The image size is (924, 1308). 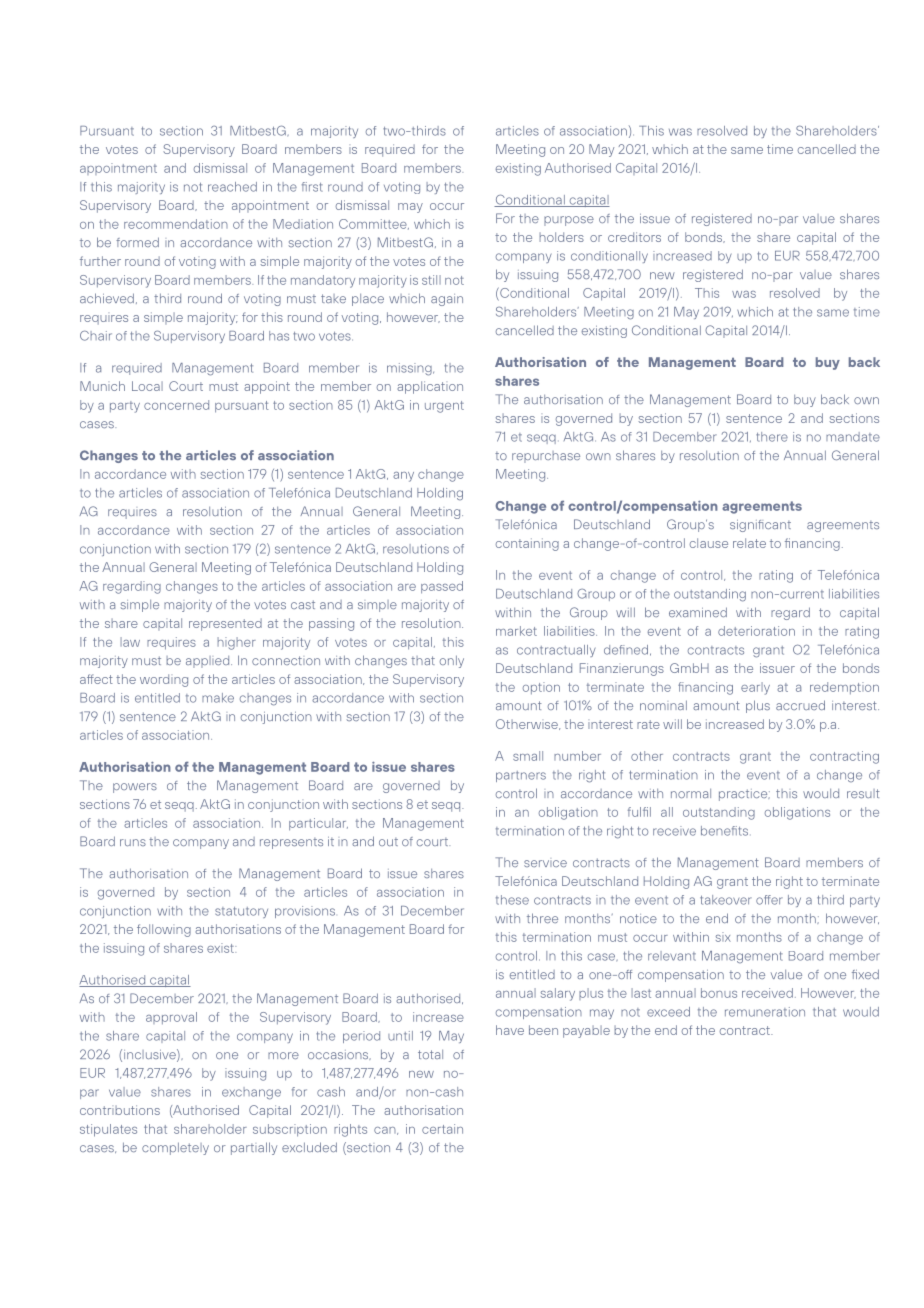 I want to click on passed, so click(x=442, y=587).
